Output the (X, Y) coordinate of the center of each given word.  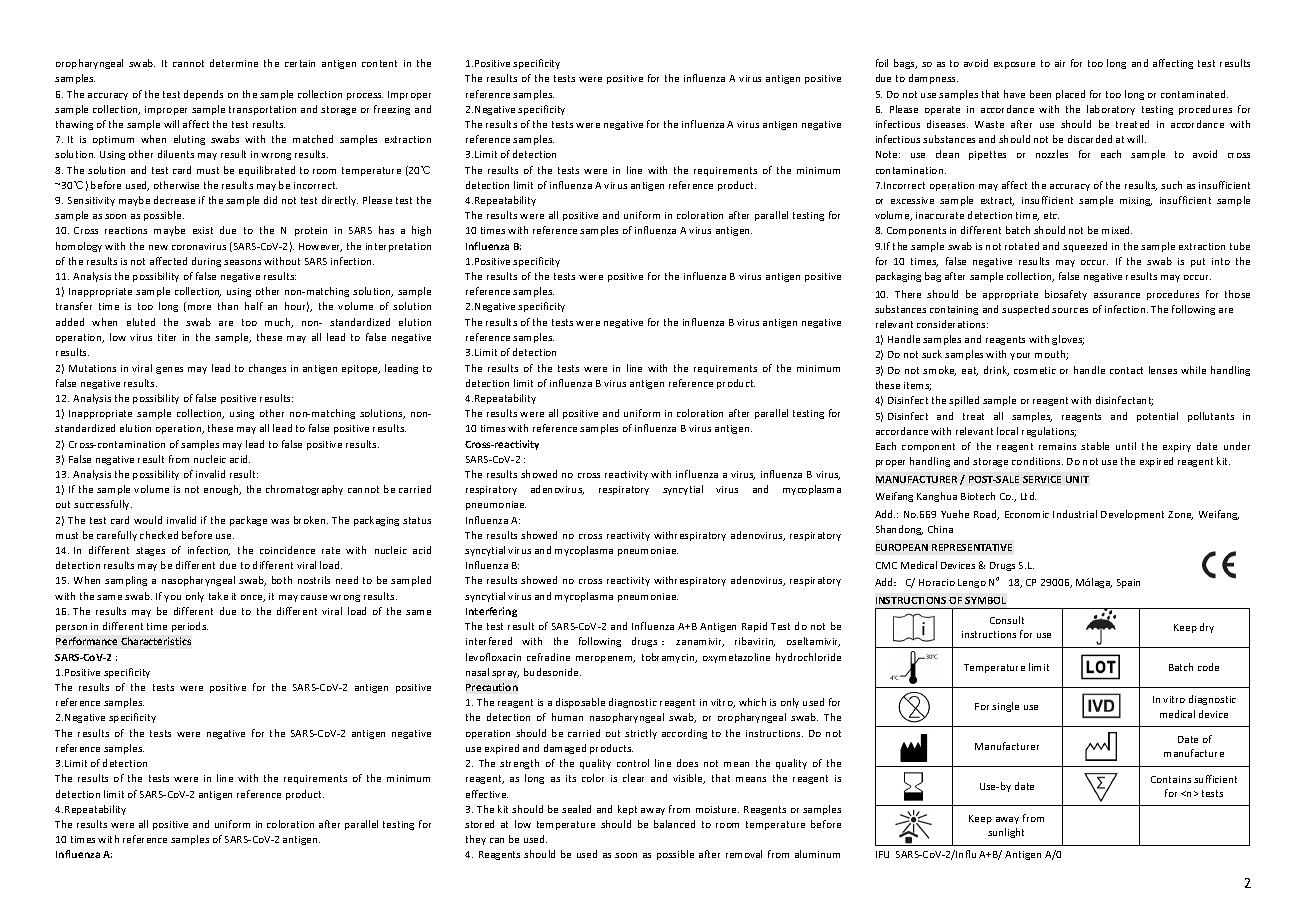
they (476, 840)
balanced (674, 824)
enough (222, 490)
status (417, 520)
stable (1095, 446)
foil (882, 63)
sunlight (1006, 833)
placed (1070, 95)
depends (203, 95)
